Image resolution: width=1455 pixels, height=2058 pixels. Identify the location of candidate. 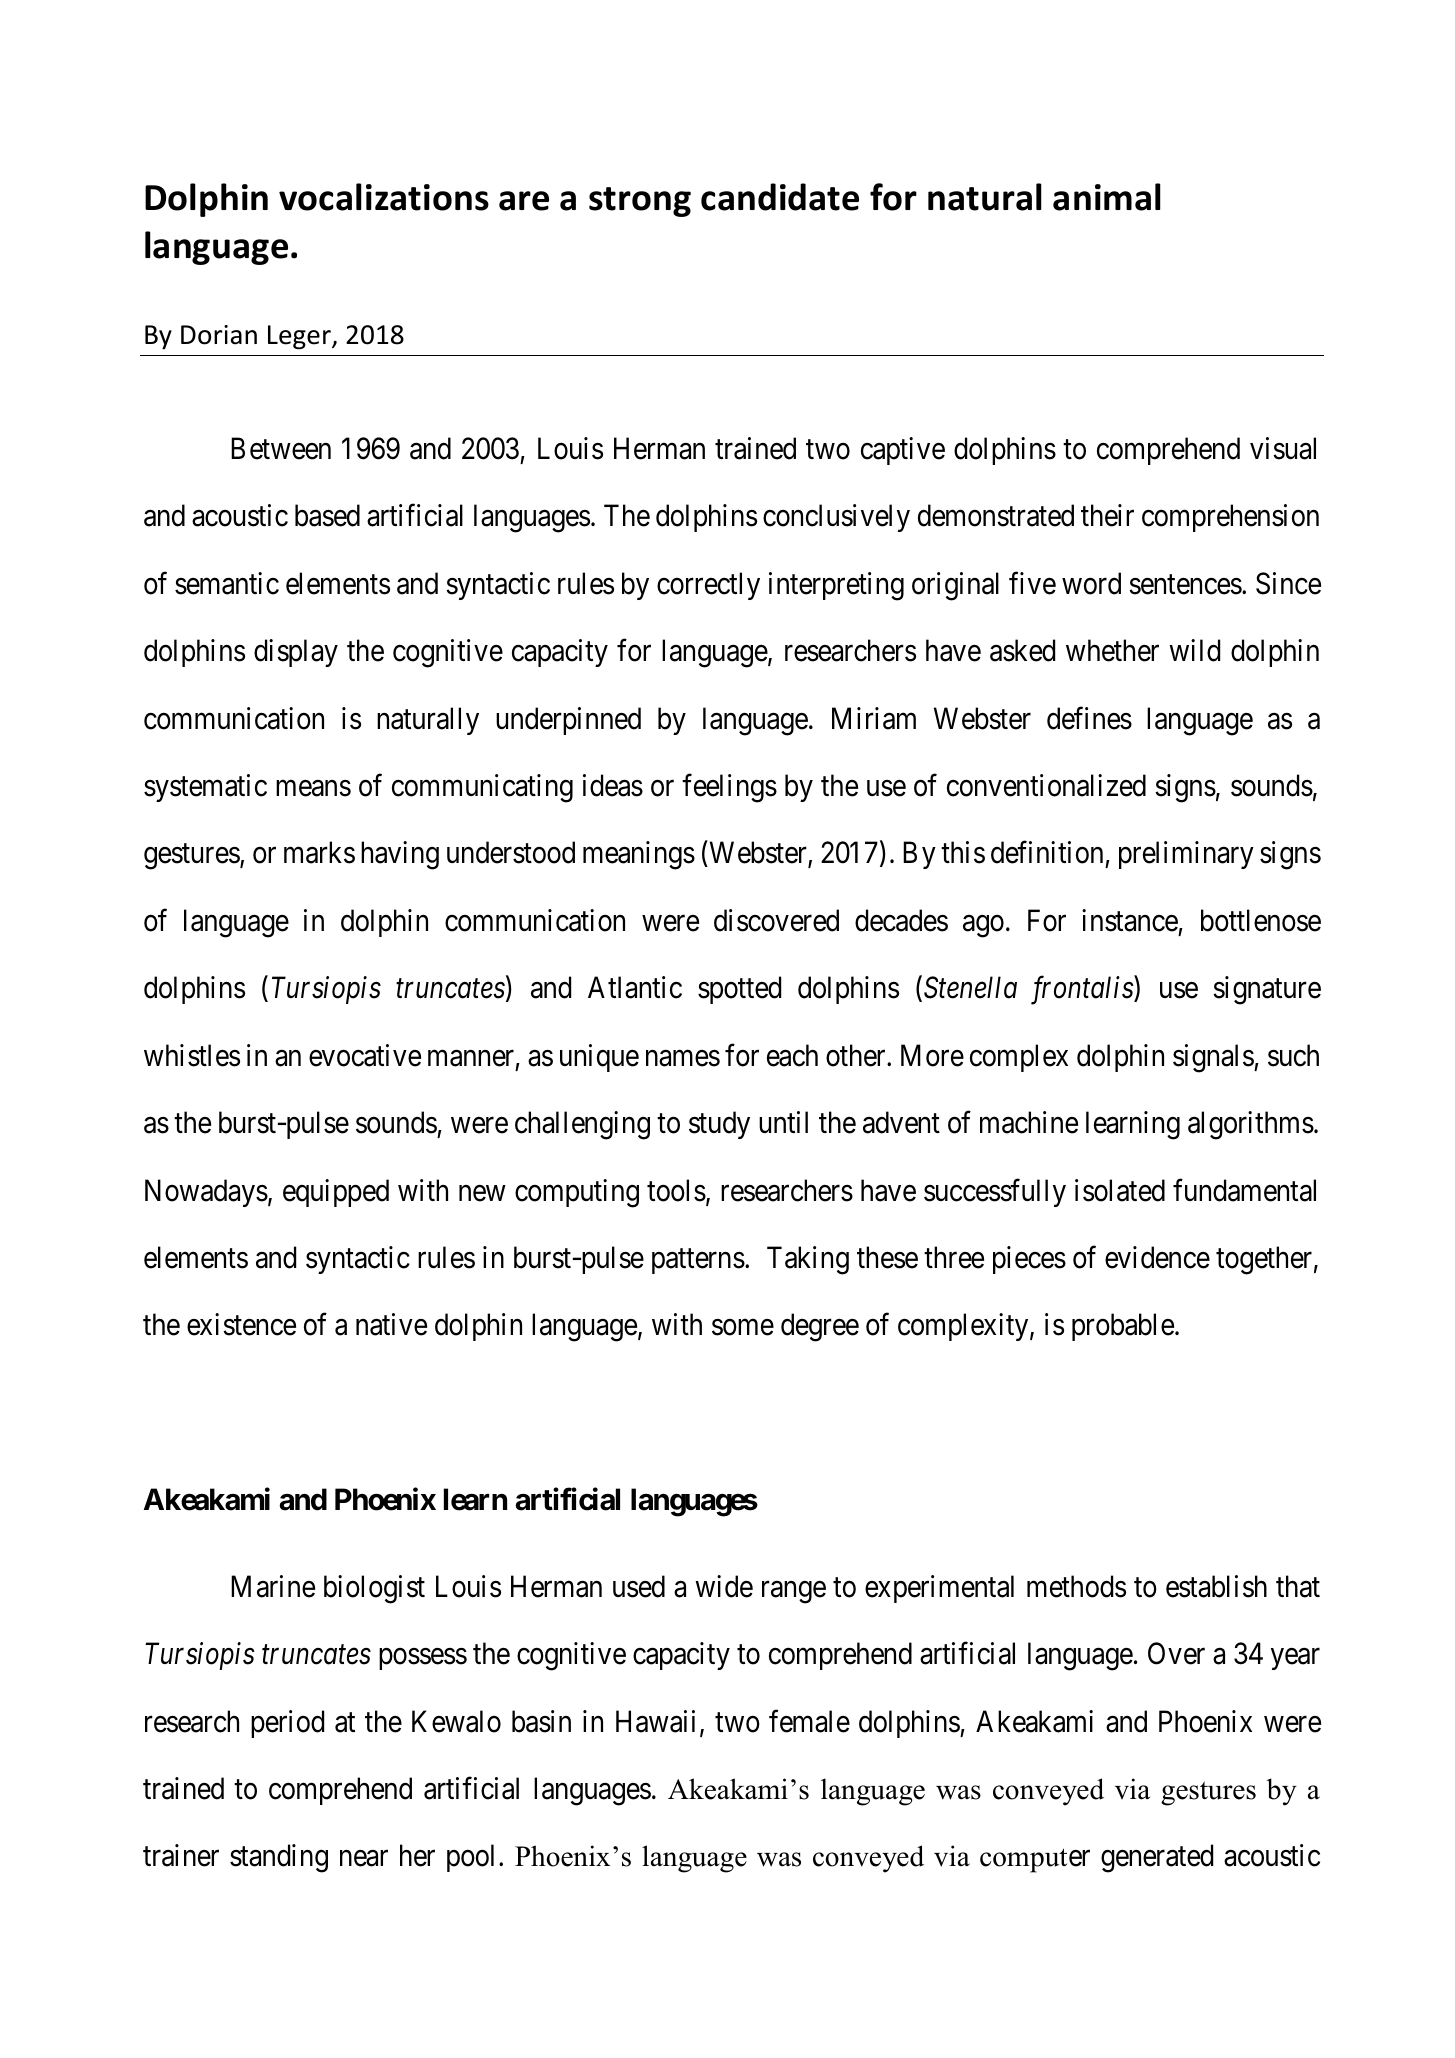
(780, 197).
